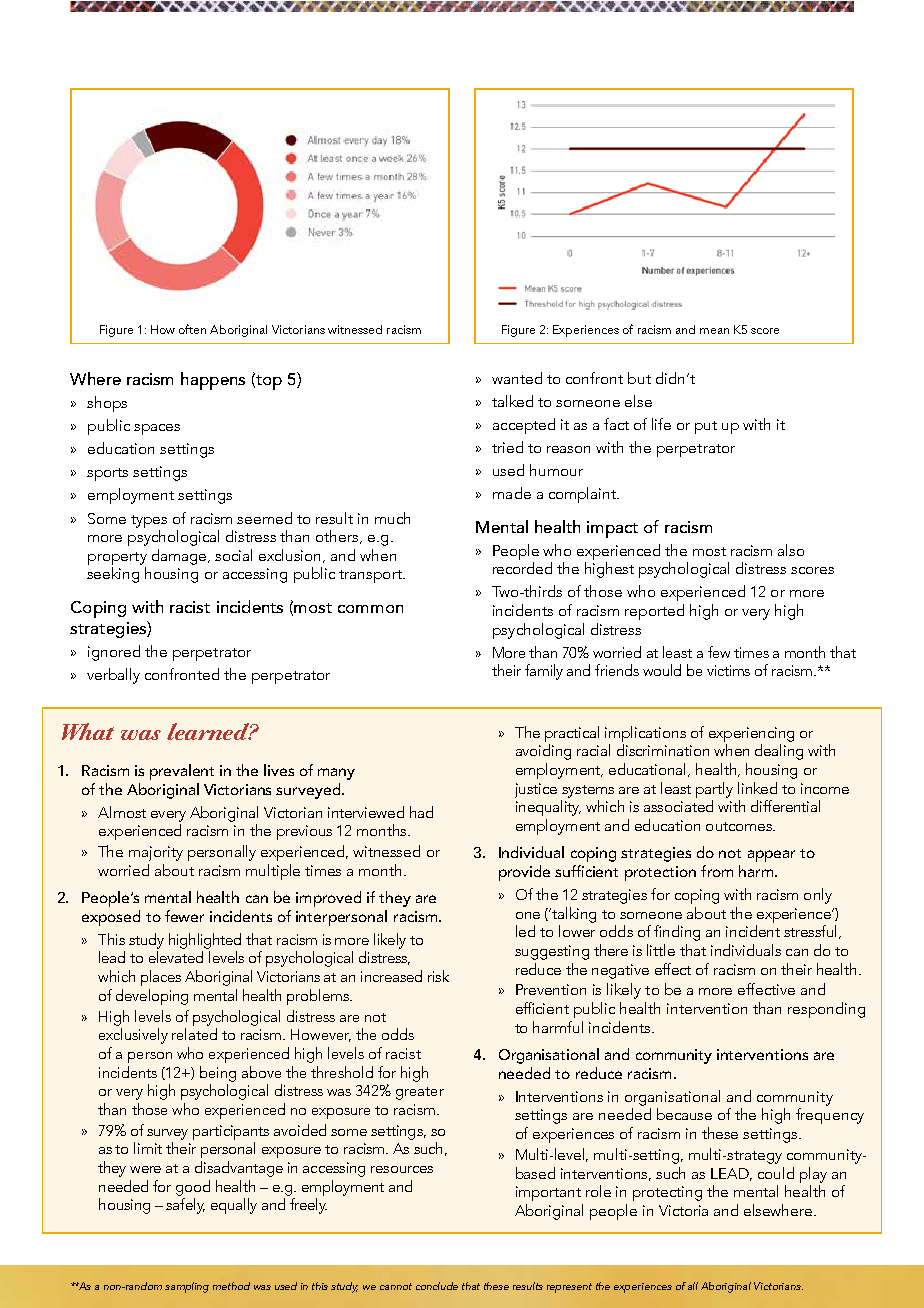 This screenshot has height=1308, width=924. I want to click on outcomes, so click(740, 826).
